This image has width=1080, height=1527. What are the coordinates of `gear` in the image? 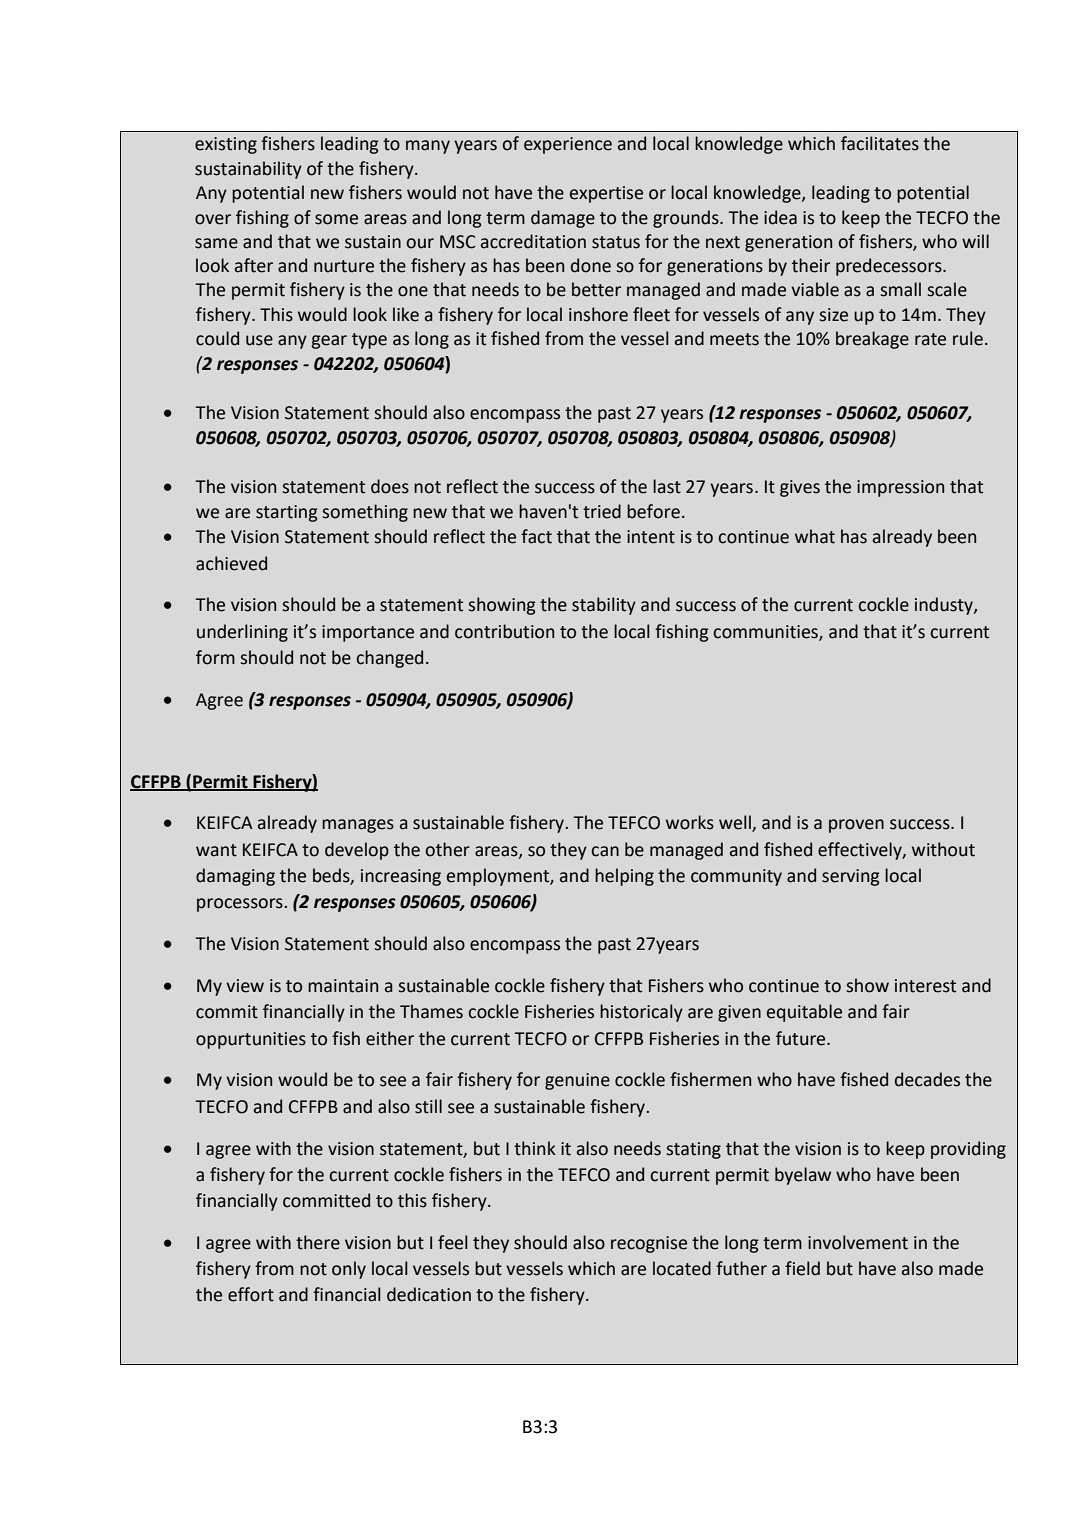 It's located at (329, 342).
